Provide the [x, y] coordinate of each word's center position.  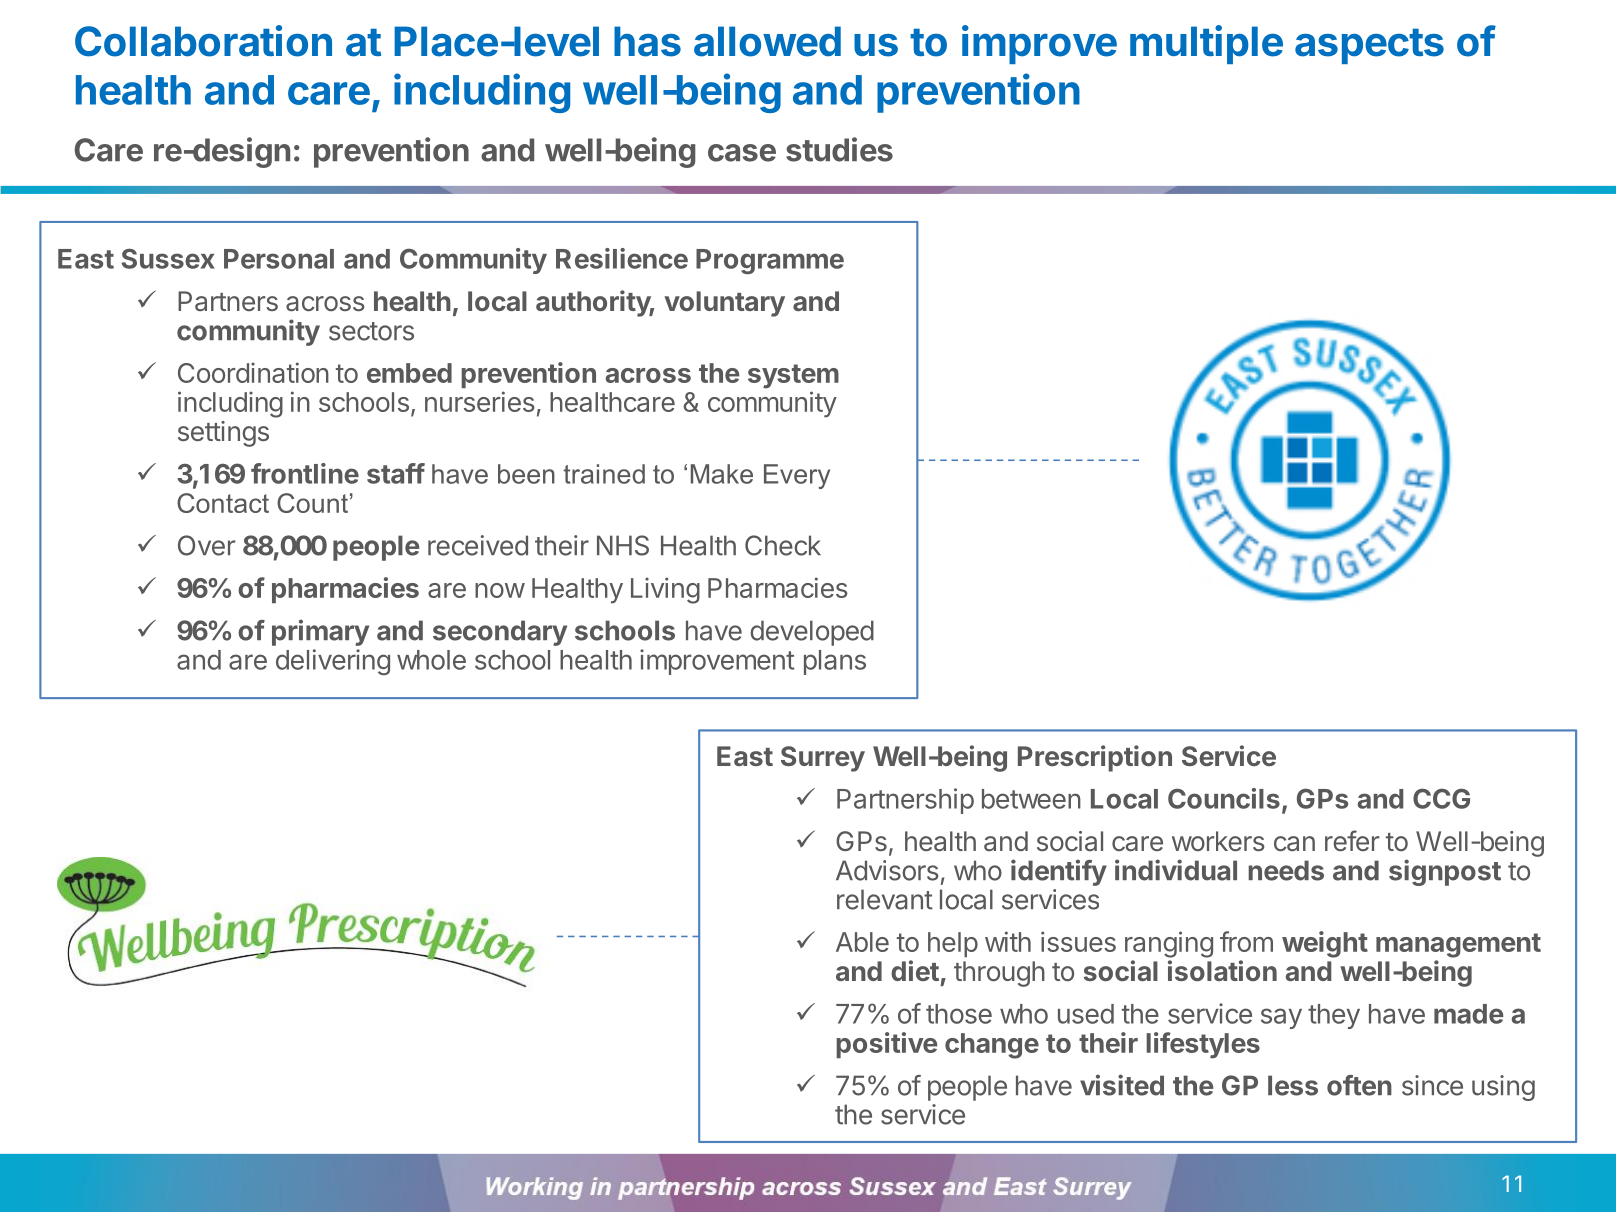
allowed [767, 41]
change [992, 1046]
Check [783, 545]
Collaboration [203, 41]
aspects [1369, 46]
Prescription [1095, 758]
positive [886, 1045]
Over [206, 545]
